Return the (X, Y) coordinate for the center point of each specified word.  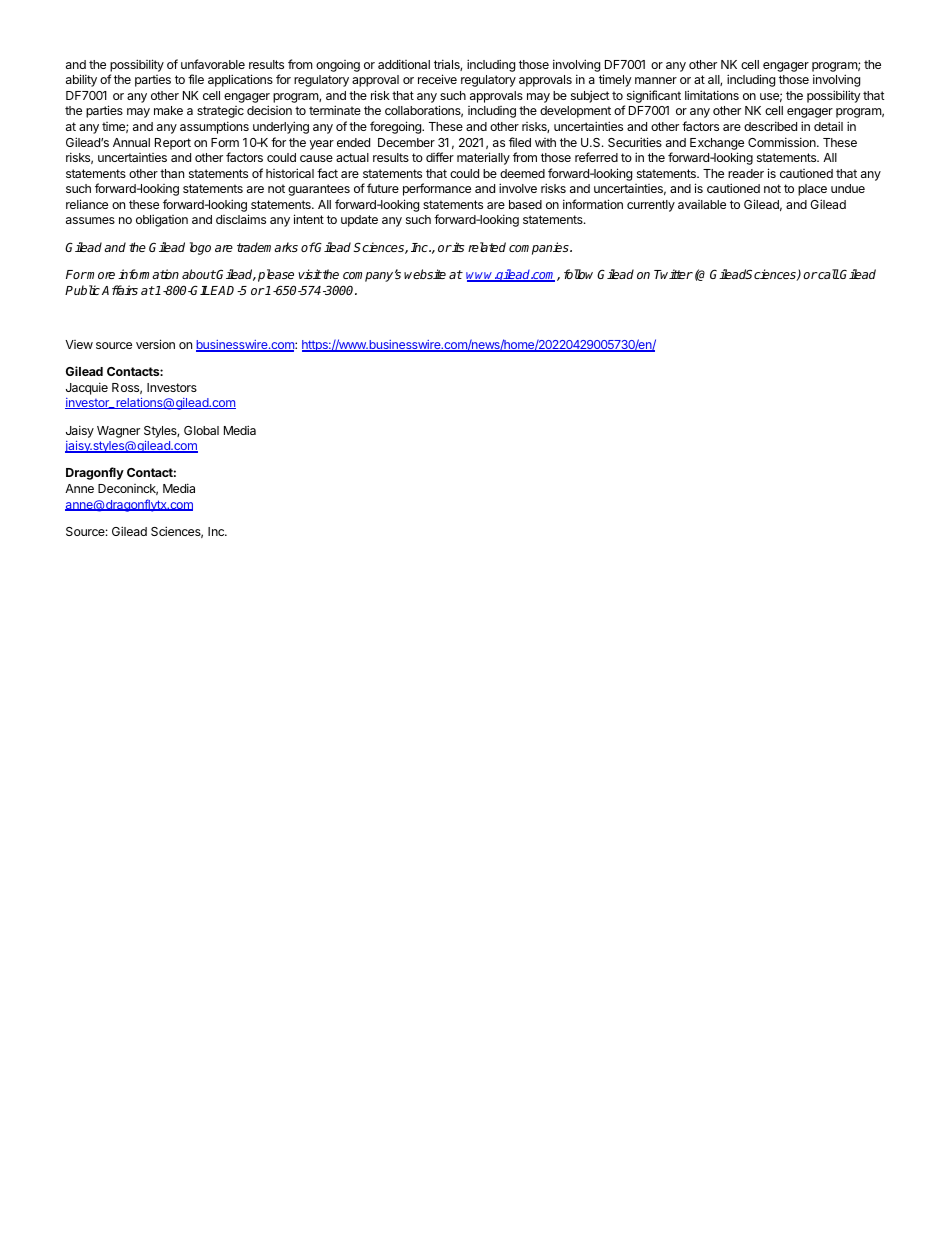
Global (201, 430)
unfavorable (213, 64)
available (702, 204)
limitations (712, 95)
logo (200, 248)
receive (437, 79)
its (457, 247)
